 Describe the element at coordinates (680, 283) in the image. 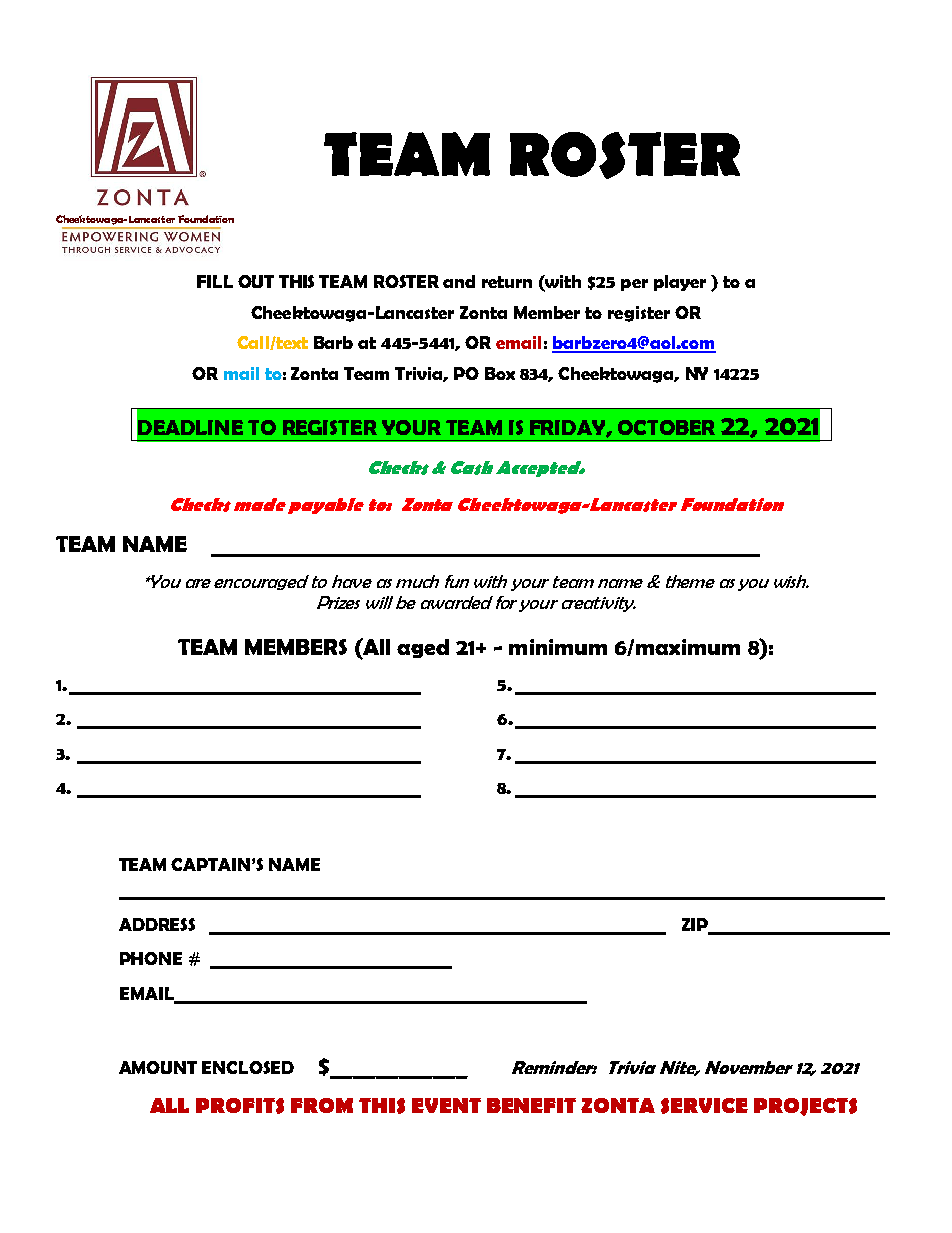

I see `player` at that location.
